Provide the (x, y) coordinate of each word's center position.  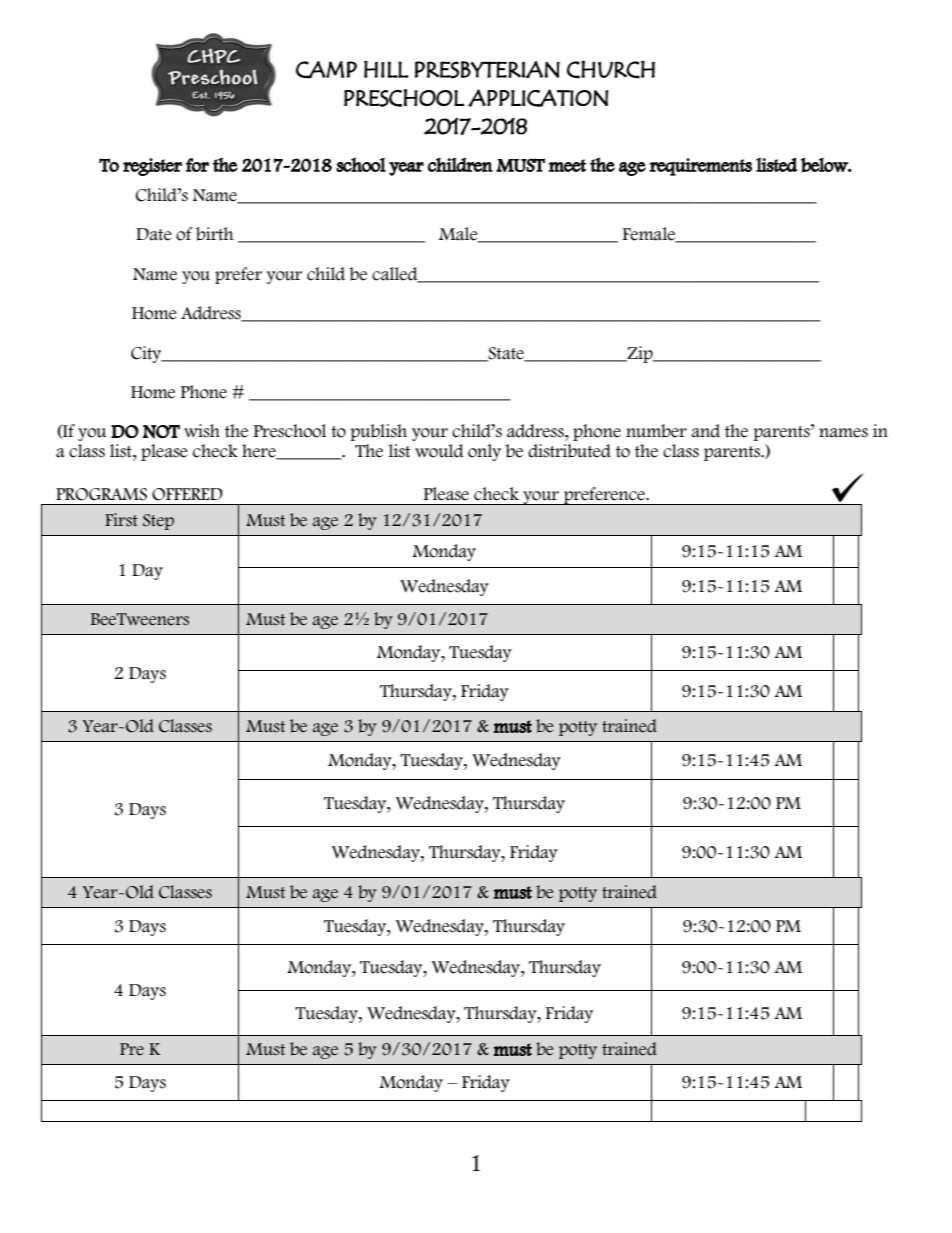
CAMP (326, 70)
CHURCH (611, 69)
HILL (386, 69)
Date (154, 234)
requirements (701, 167)
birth (215, 234)
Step (158, 522)
